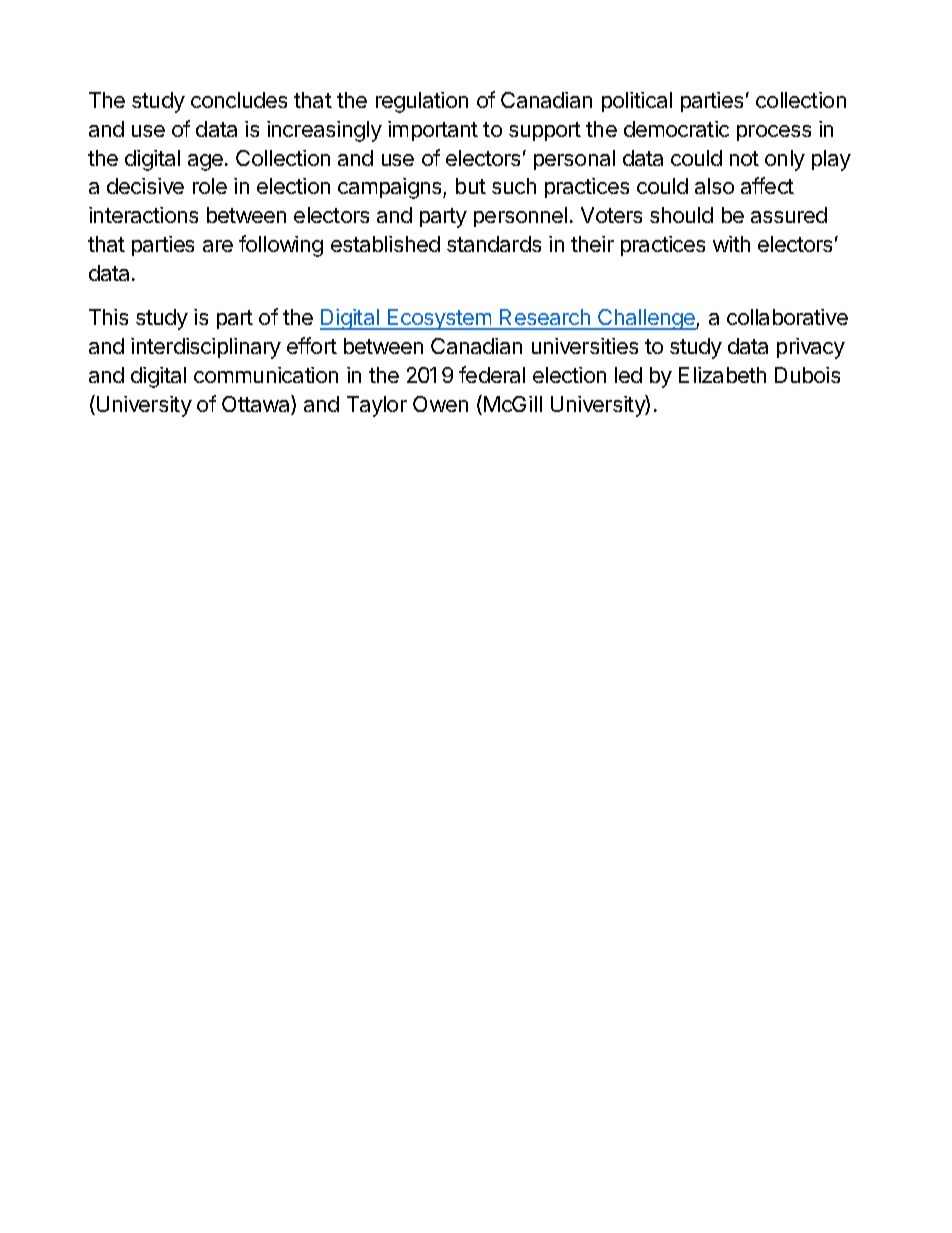 The image size is (952, 1233). What do you see at coordinates (108, 317) in the screenshot?
I see `This` at bounding box center [108, 317].
